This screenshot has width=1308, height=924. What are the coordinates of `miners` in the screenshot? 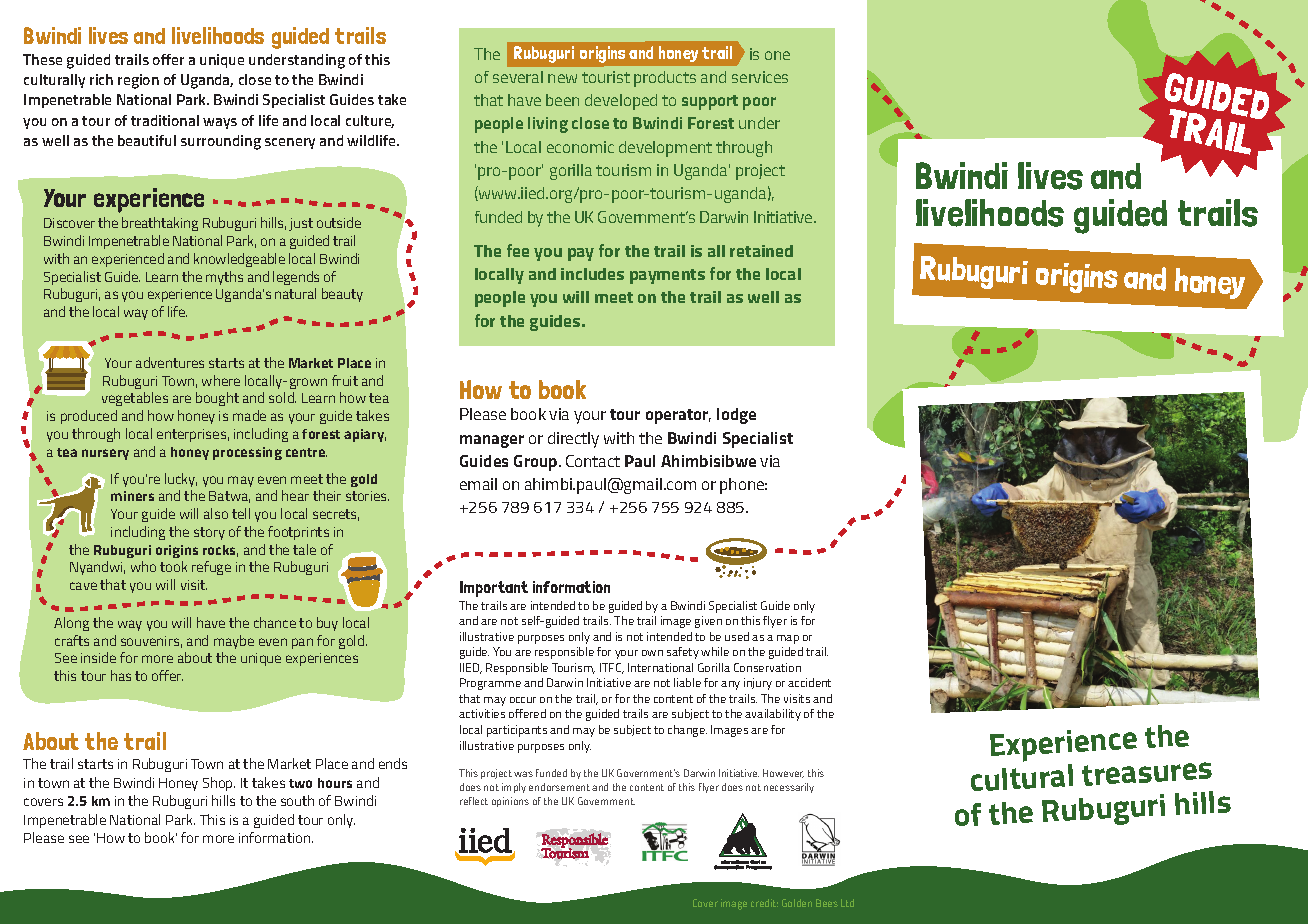 It's located at (132, 496).
